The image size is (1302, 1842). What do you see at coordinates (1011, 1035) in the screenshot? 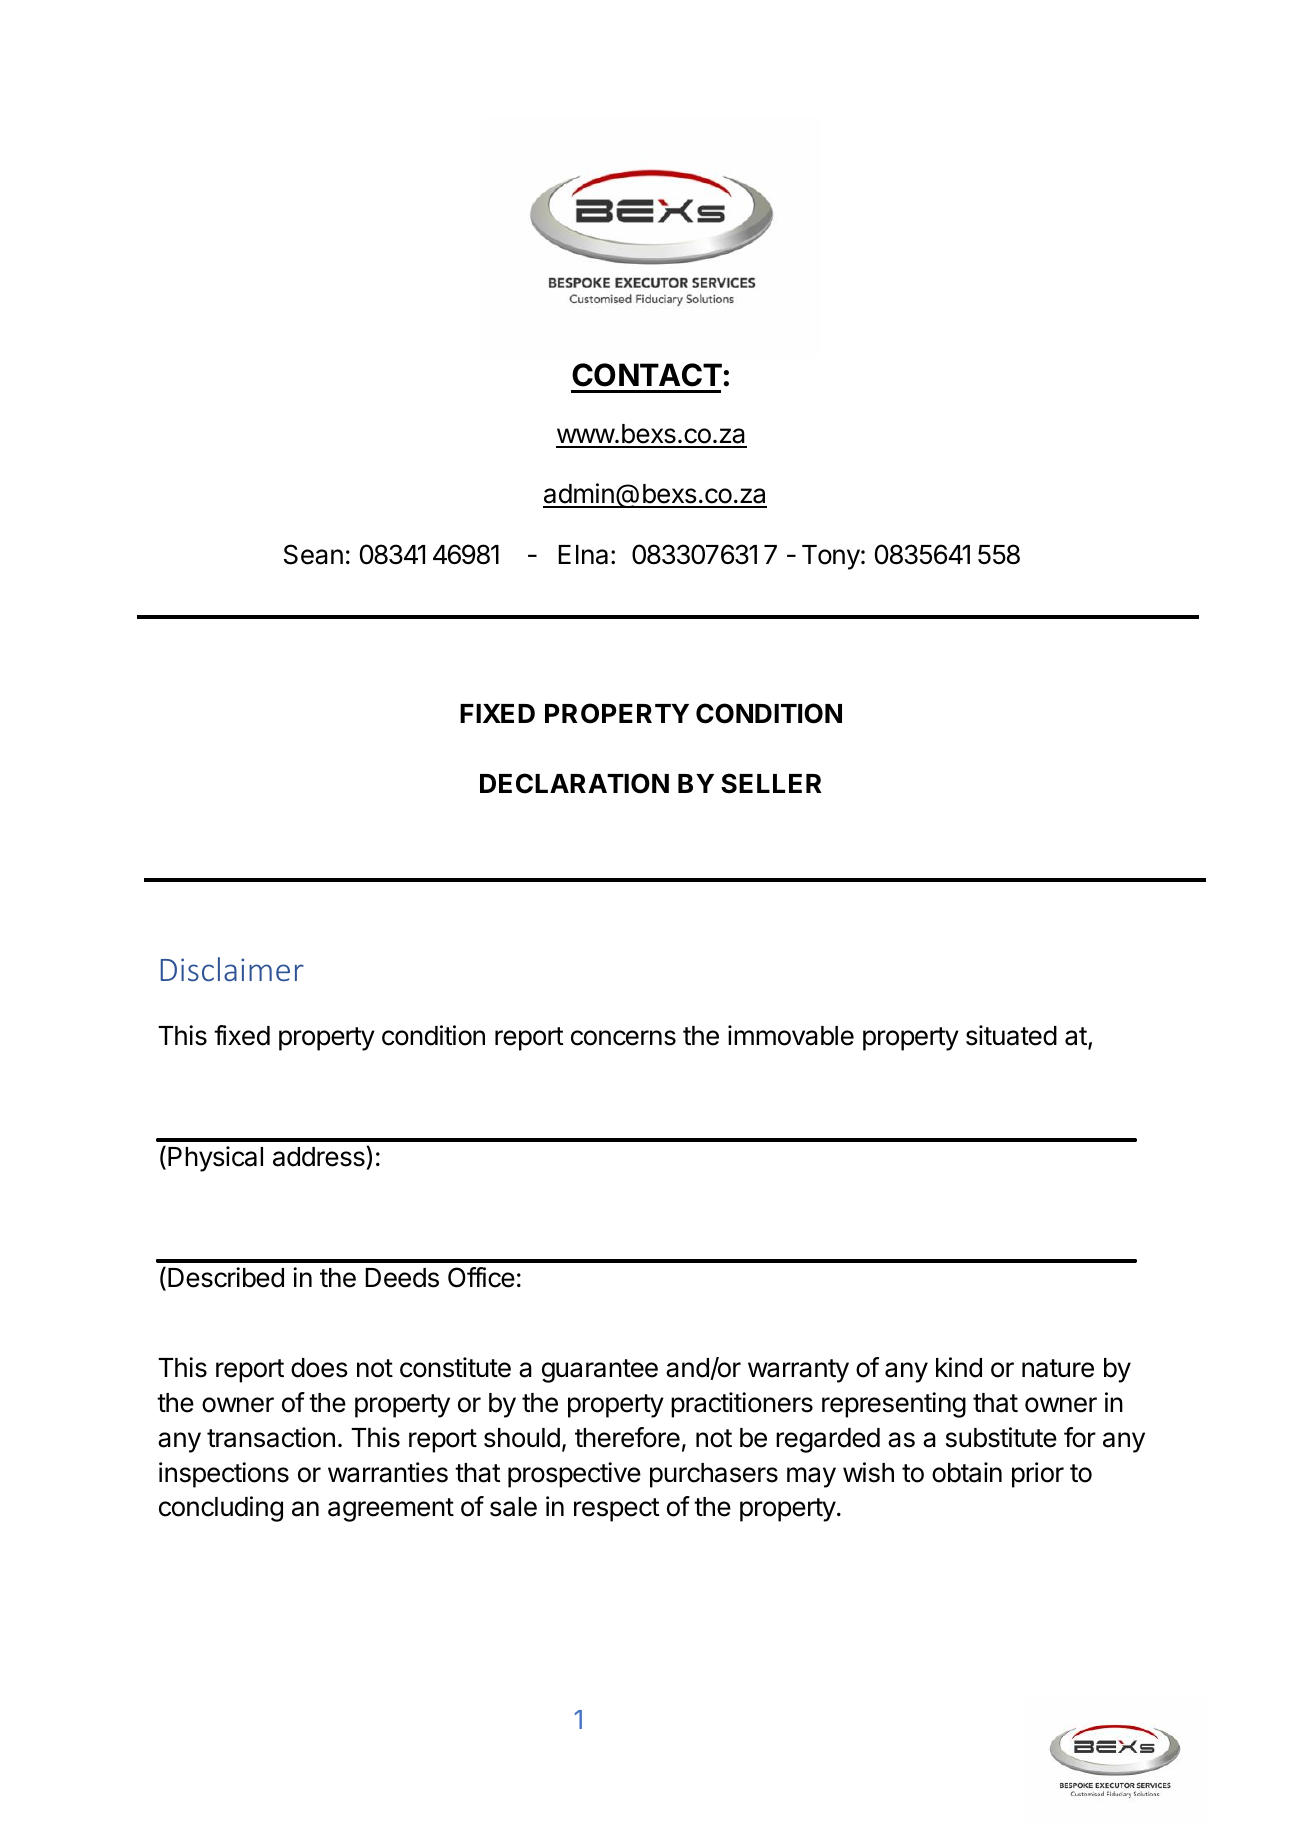
I see `situated` at bounding box center [1011, 1035].
